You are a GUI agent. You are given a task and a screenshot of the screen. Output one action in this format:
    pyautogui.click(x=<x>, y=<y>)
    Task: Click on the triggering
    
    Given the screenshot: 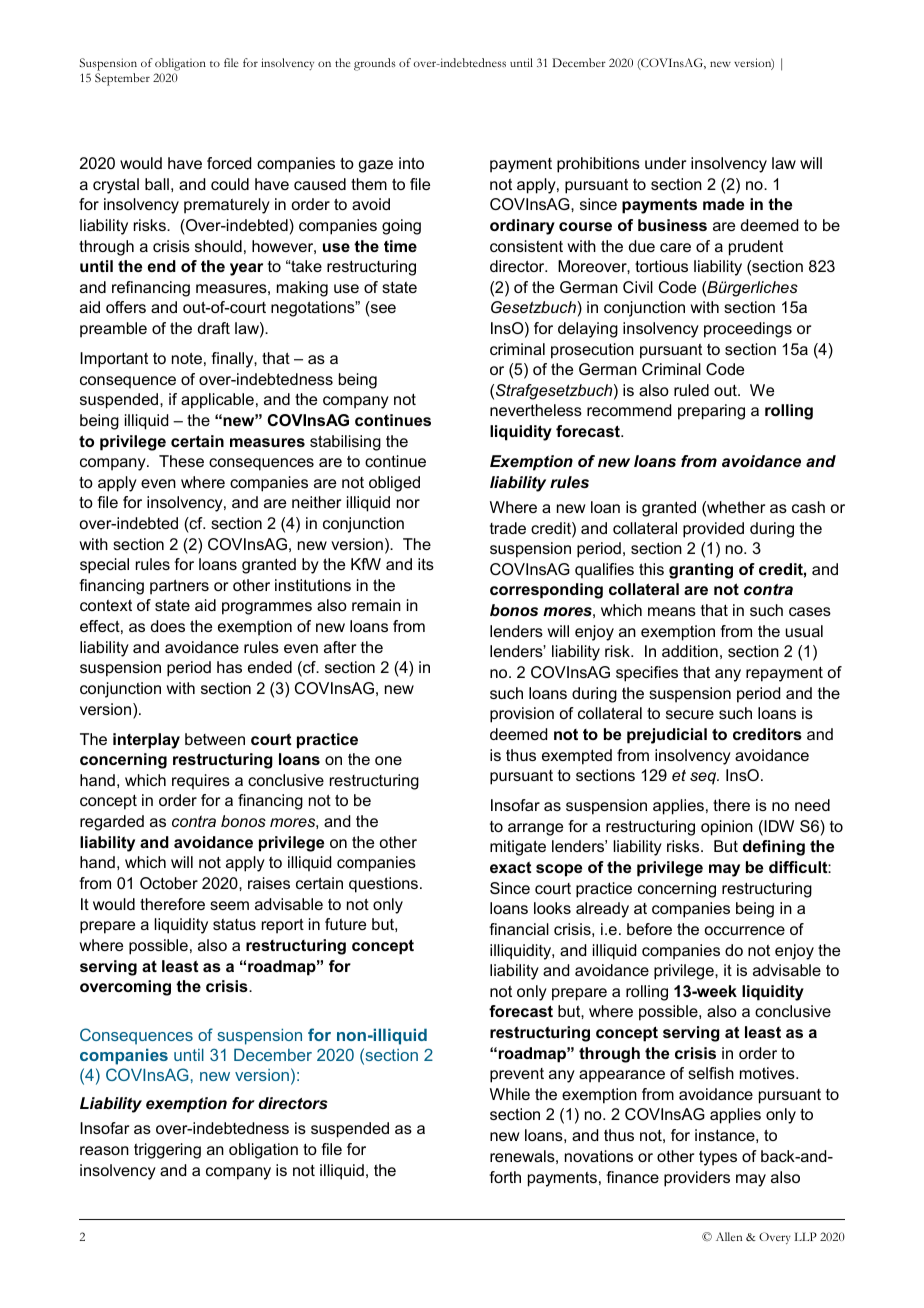 What is the action you would take?
    pyautogui.click(x=167, y=1151)
